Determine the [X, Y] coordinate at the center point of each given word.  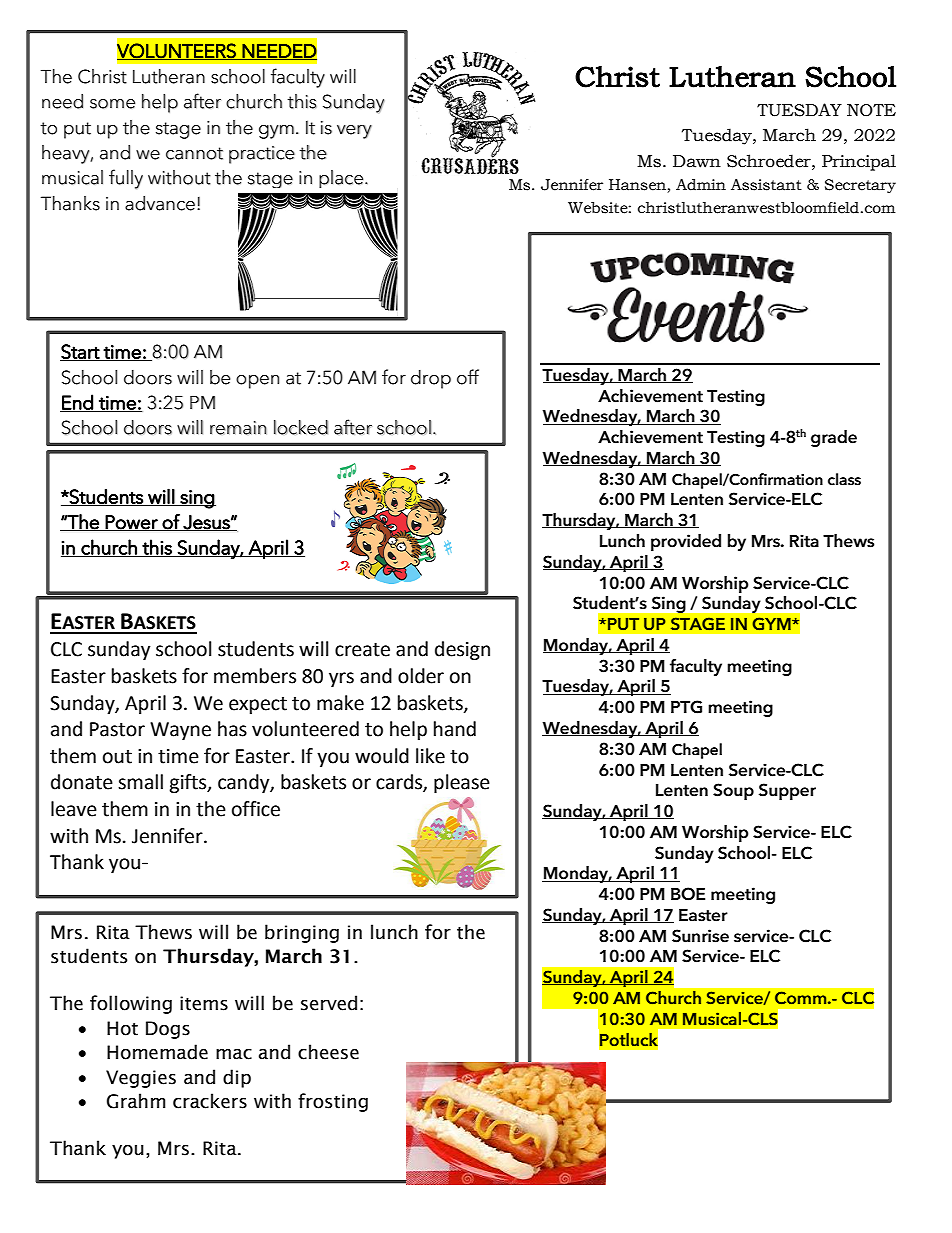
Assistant [766, 185]
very [354, 132]
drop [431, 379]
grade [834, 438]
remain [238, 428]
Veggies [141, 1079]
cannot [194, 153]
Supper [787, 791]
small [140, 782]
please [462, 783]
